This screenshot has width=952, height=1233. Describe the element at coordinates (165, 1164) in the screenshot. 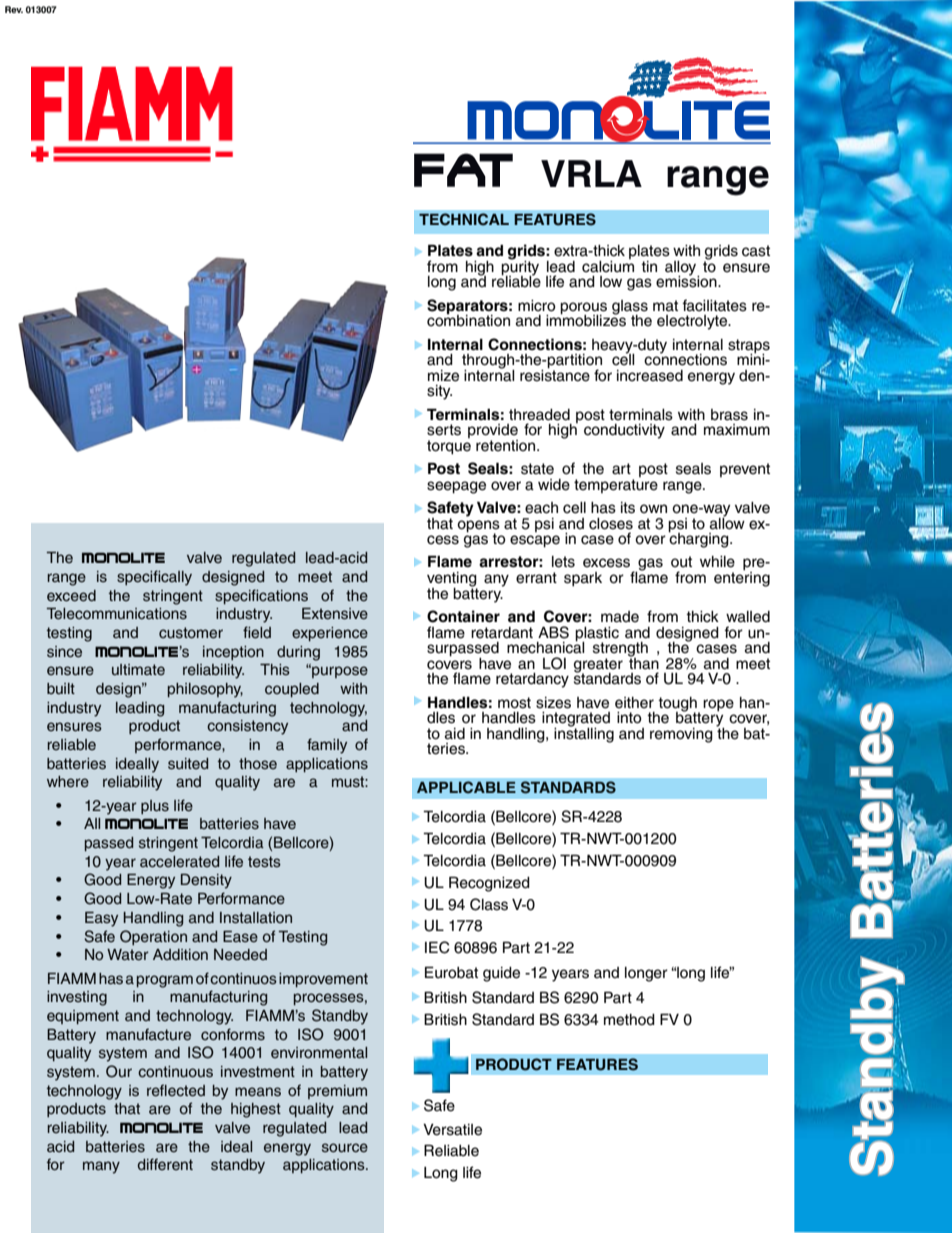

I see `different` at that location.
